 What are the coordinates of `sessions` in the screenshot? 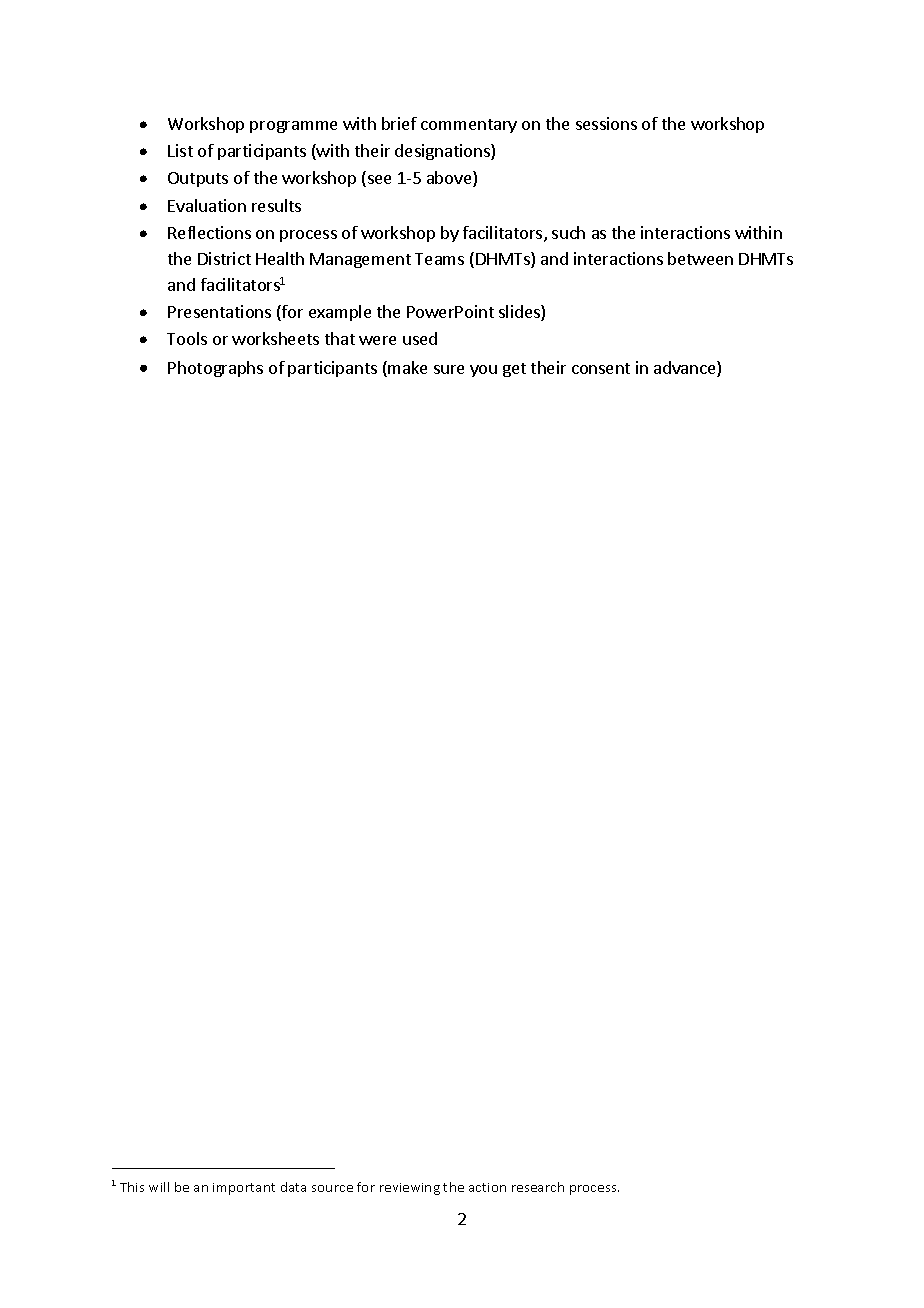 It's located at (606, 123).
